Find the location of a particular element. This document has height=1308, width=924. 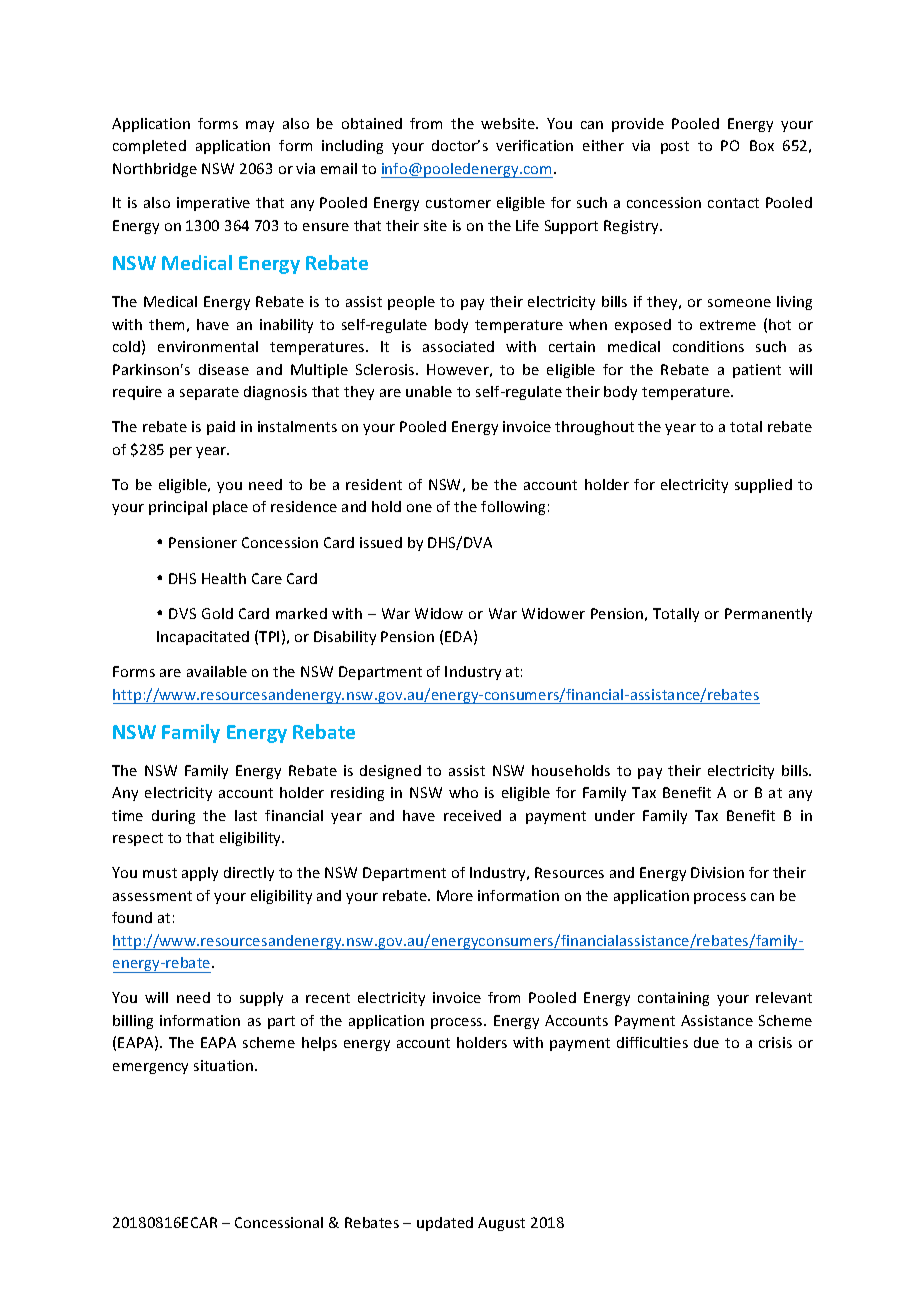

place is located at coordinates (230, 508).
